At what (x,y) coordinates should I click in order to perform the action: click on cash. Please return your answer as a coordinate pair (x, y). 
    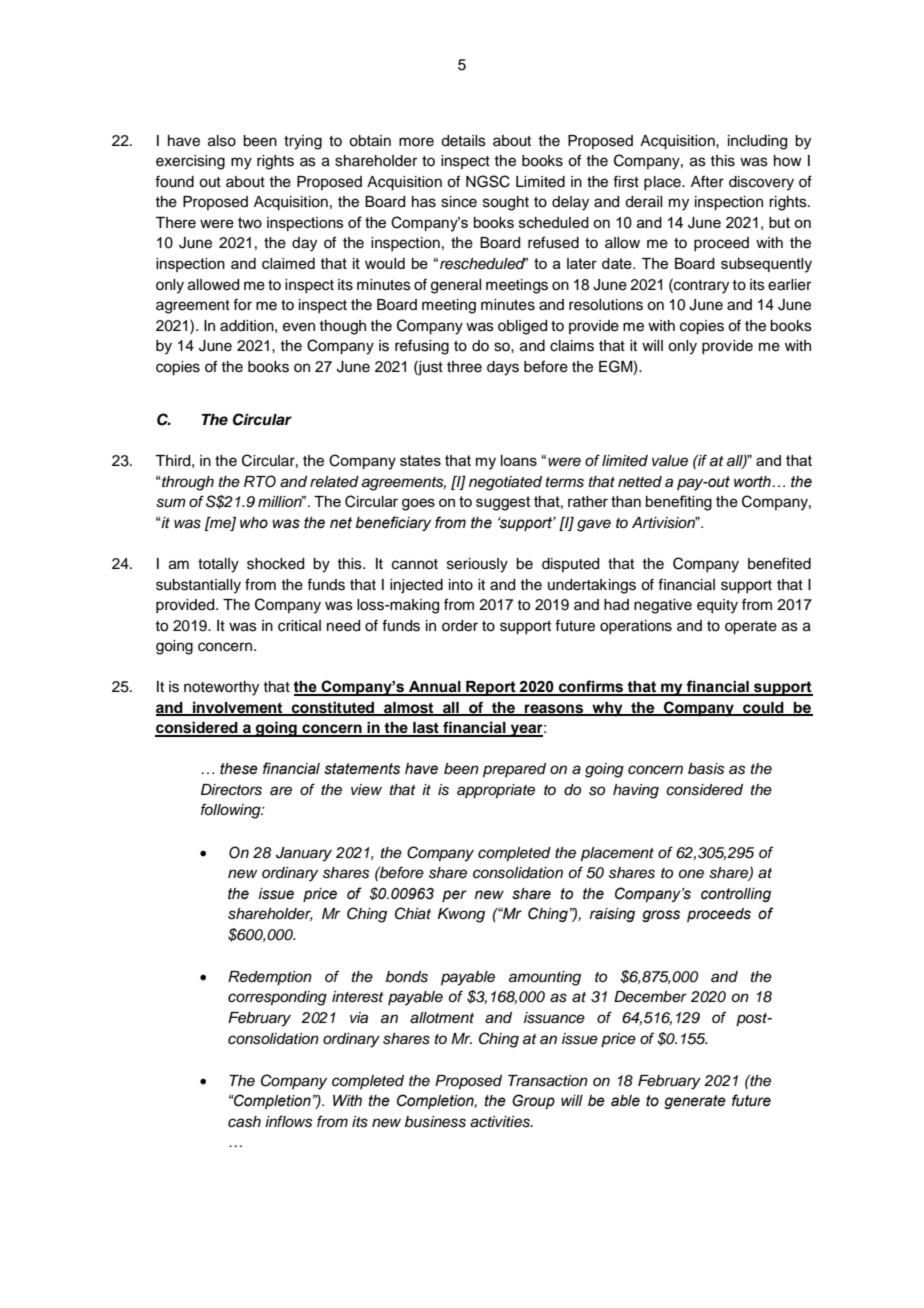
    Looking at the image, I should click on (244, 1122).
